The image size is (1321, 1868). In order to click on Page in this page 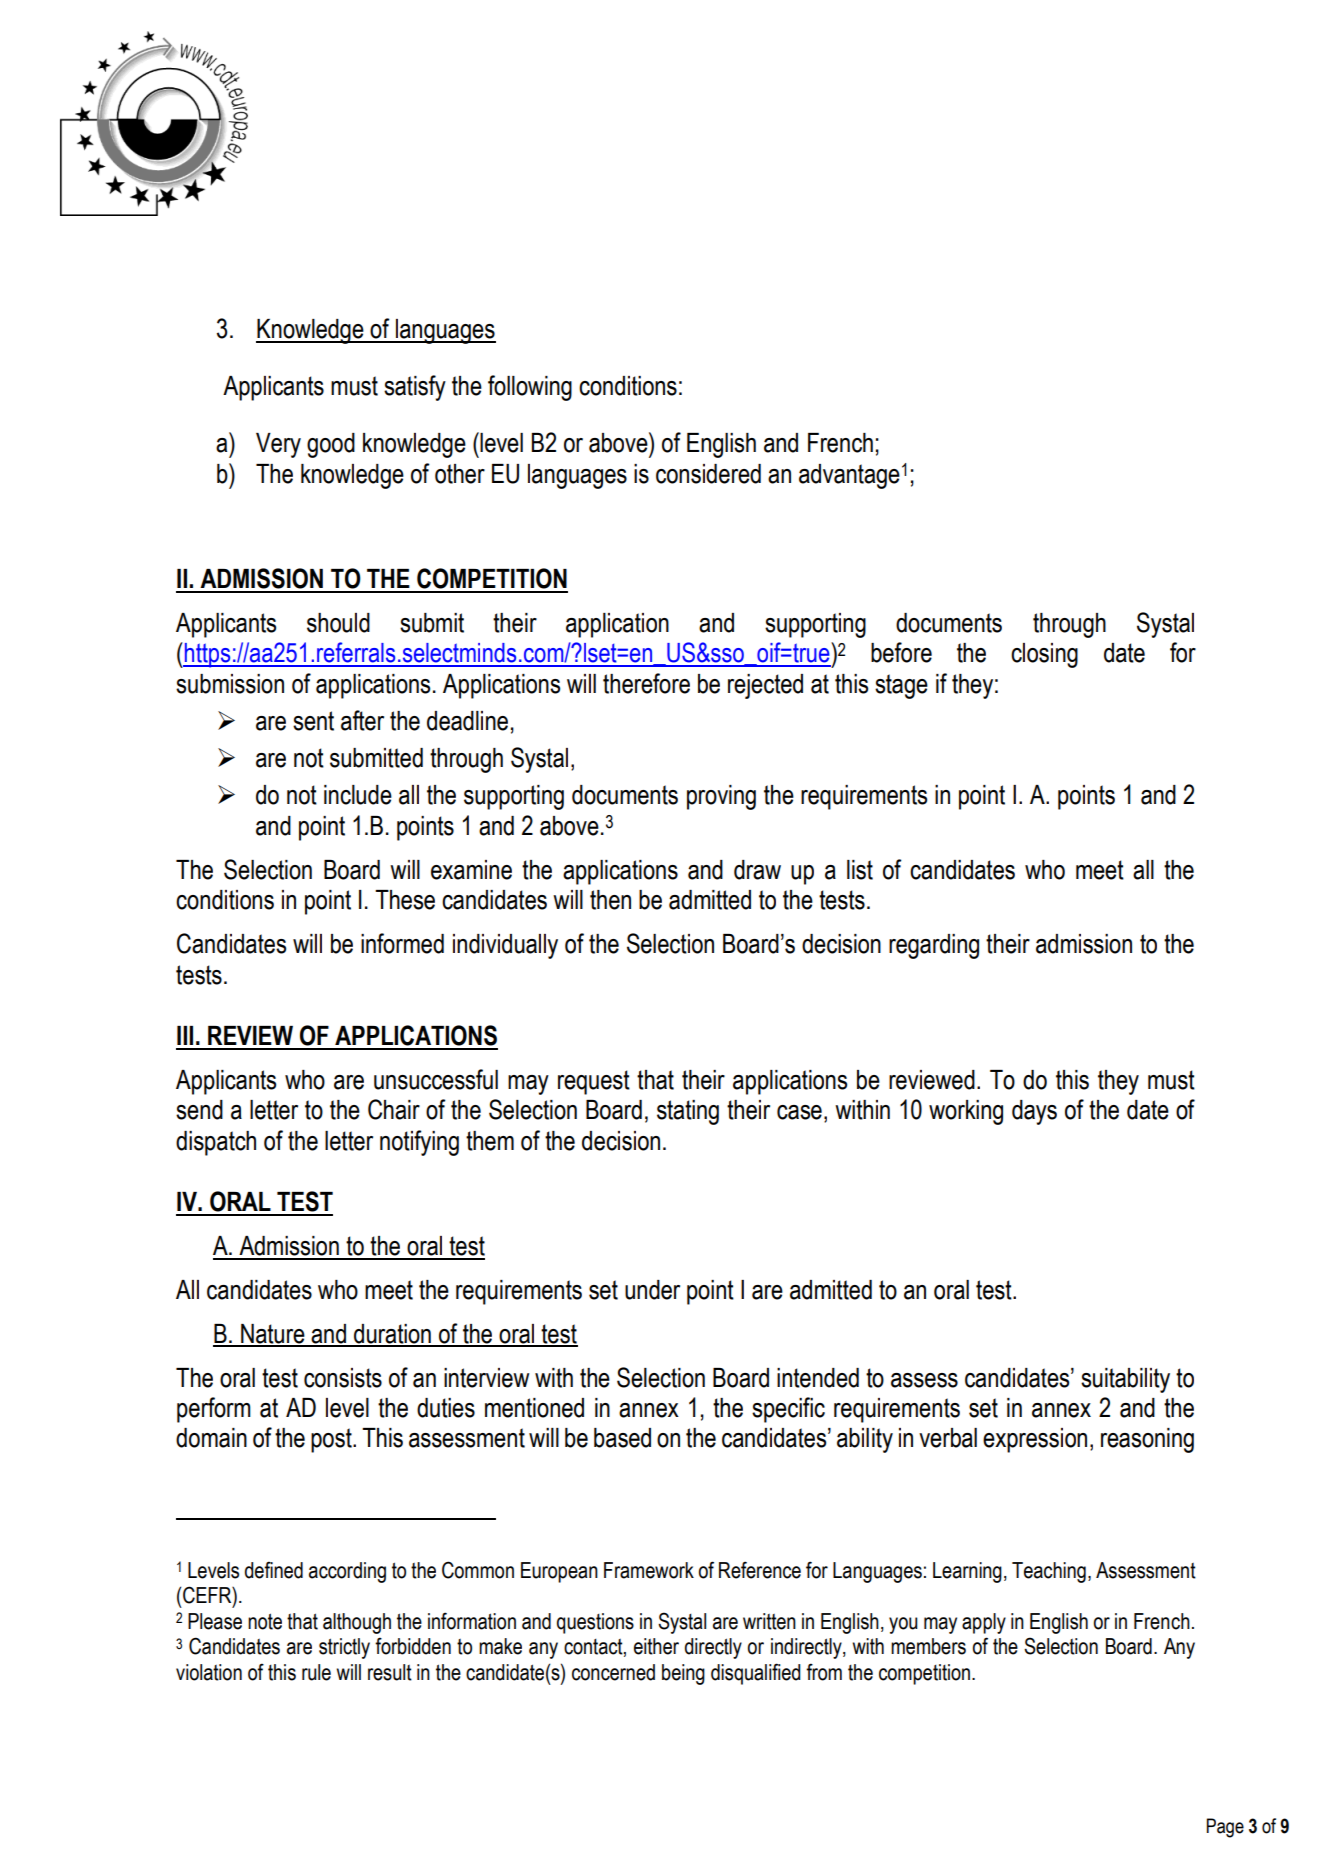, I will do `click(1225, 1828)`.
